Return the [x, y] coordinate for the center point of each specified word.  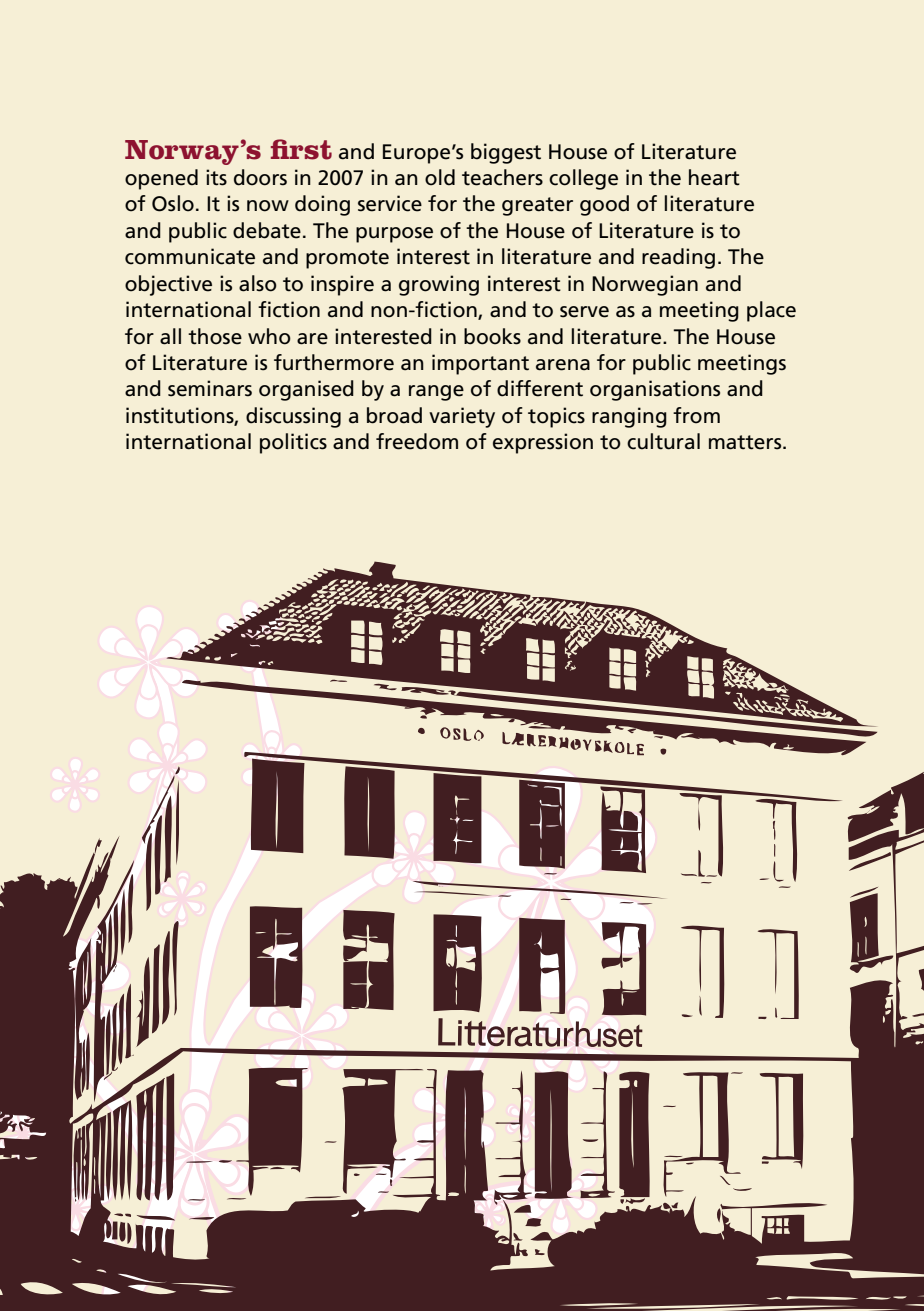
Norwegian [645, 285]
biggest [506, 153]
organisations [655, 390]
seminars [210, 388]
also [258, 283]
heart [714, 177]
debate [267, 230]
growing [439, 285]
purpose [394, 235]
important [480, 364]
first [301, 149]
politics [293, 443]
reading [678, 258]
